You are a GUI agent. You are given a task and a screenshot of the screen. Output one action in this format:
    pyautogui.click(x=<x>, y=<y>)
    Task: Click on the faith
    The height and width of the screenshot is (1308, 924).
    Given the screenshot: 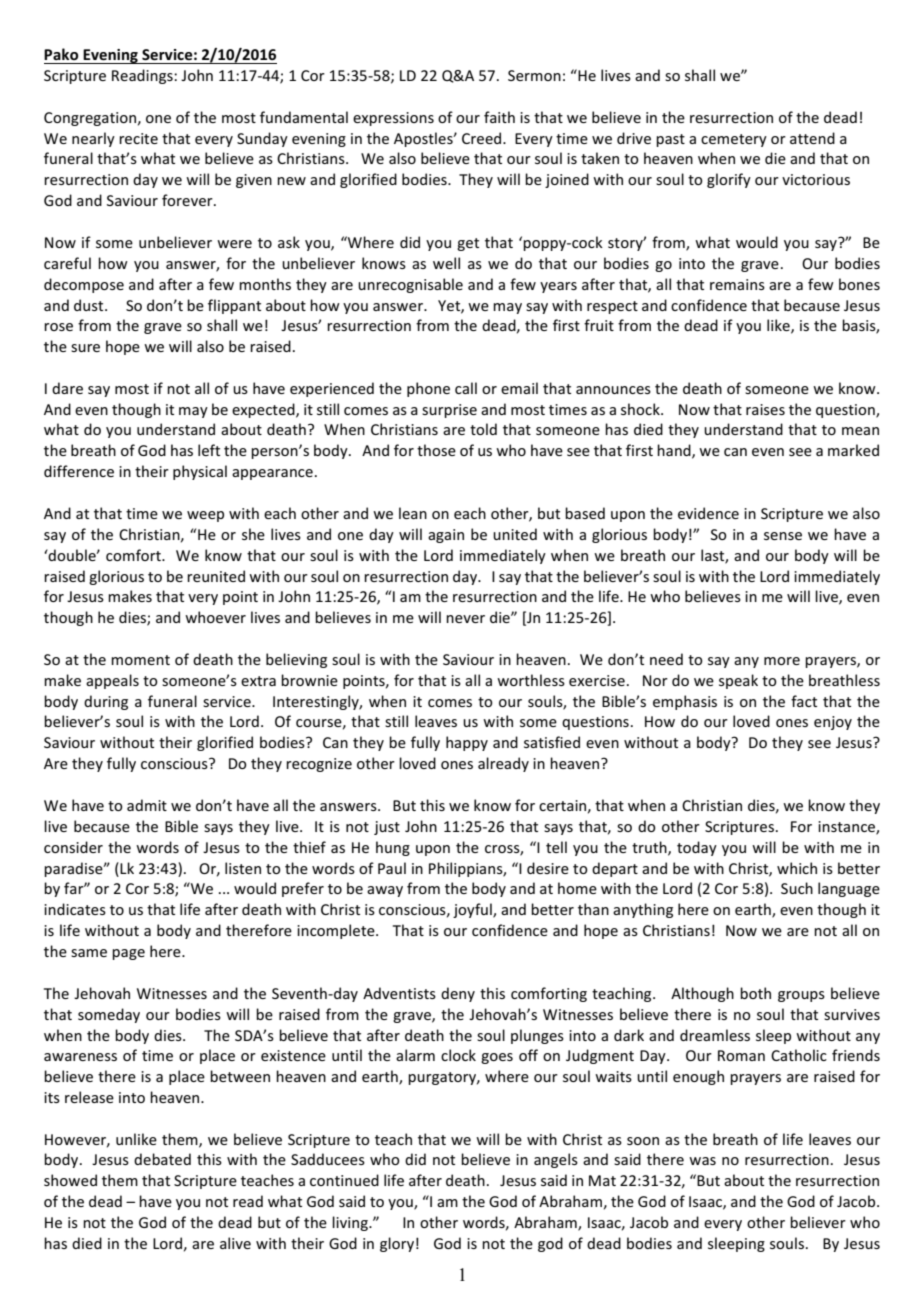 What is the action you would take?
    pyautogui.click(x=499, y=117)
